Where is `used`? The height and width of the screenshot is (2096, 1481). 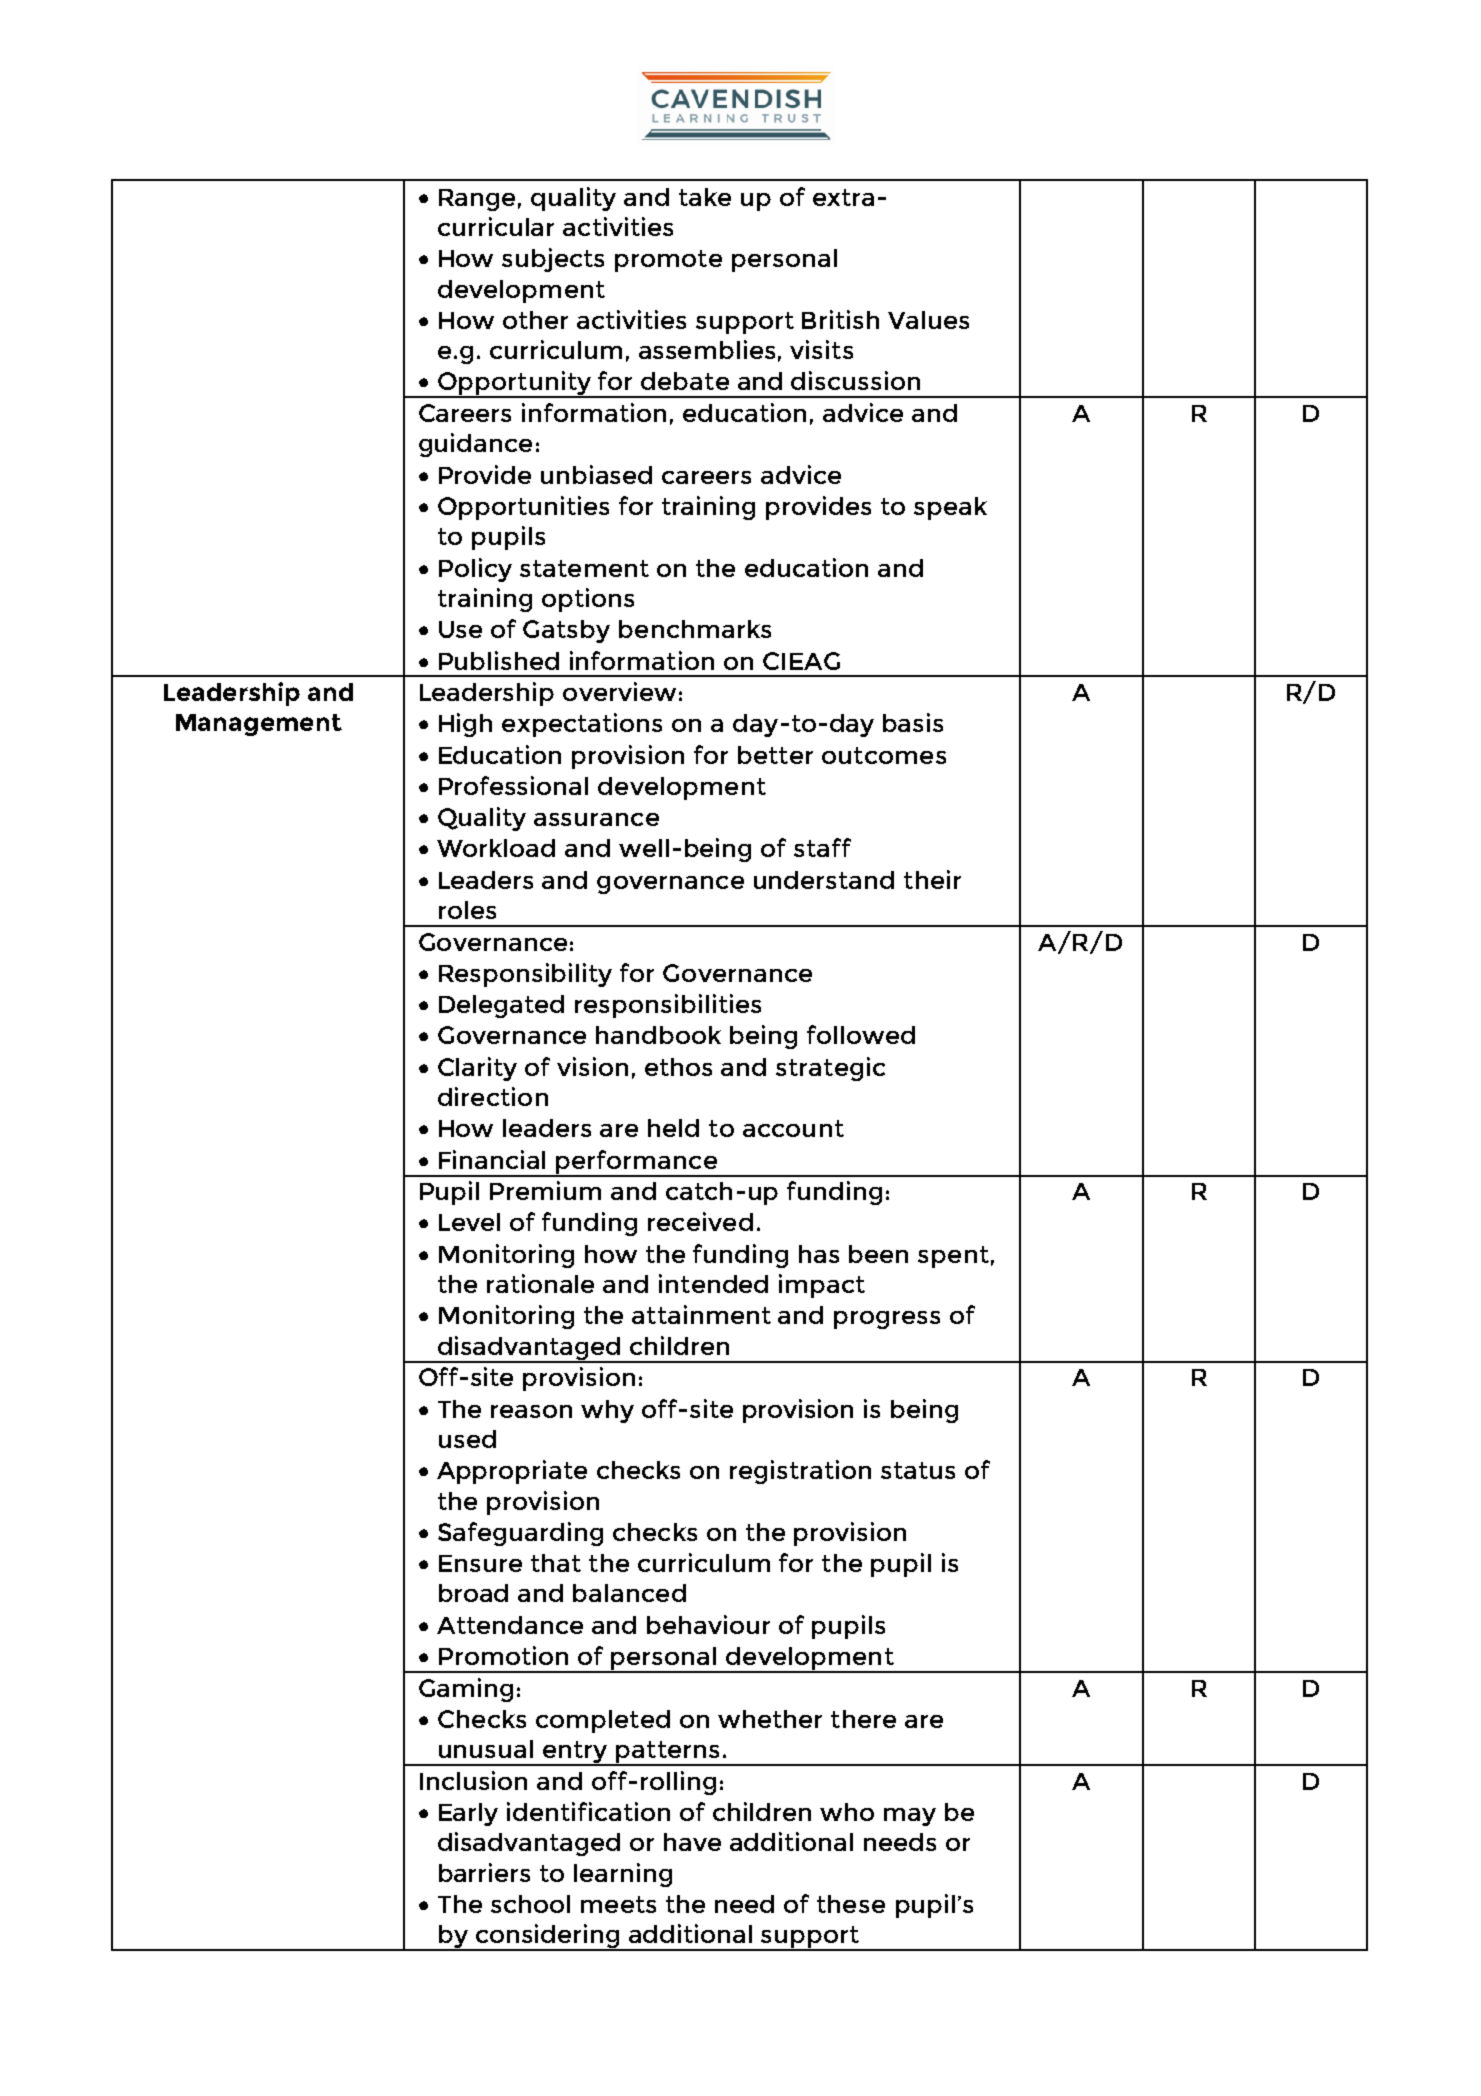
used is located at coordinates (467, 1439).
